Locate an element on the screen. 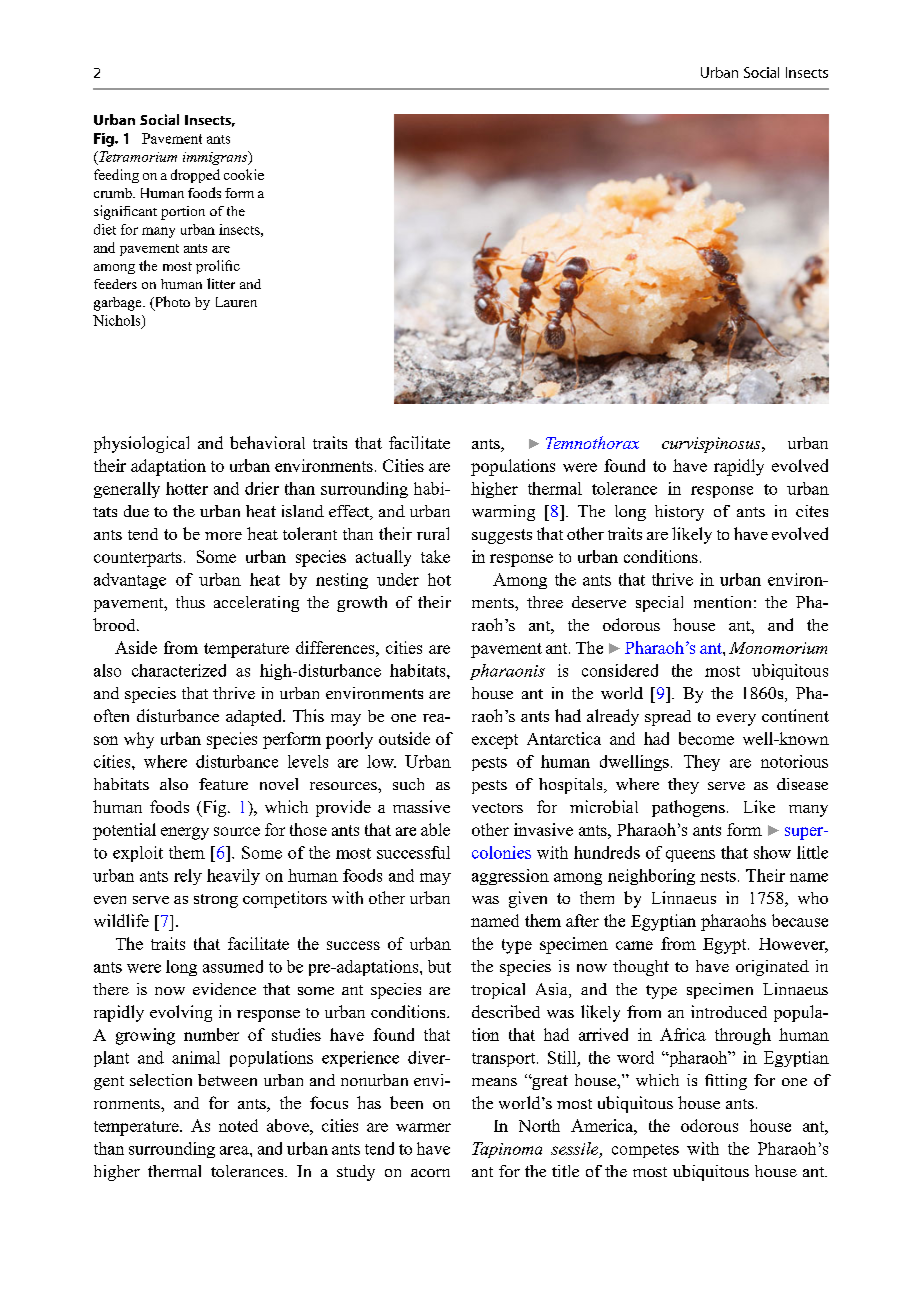 This screenshot has width=922, height=1316. history is located at coordinates (679, 513).
